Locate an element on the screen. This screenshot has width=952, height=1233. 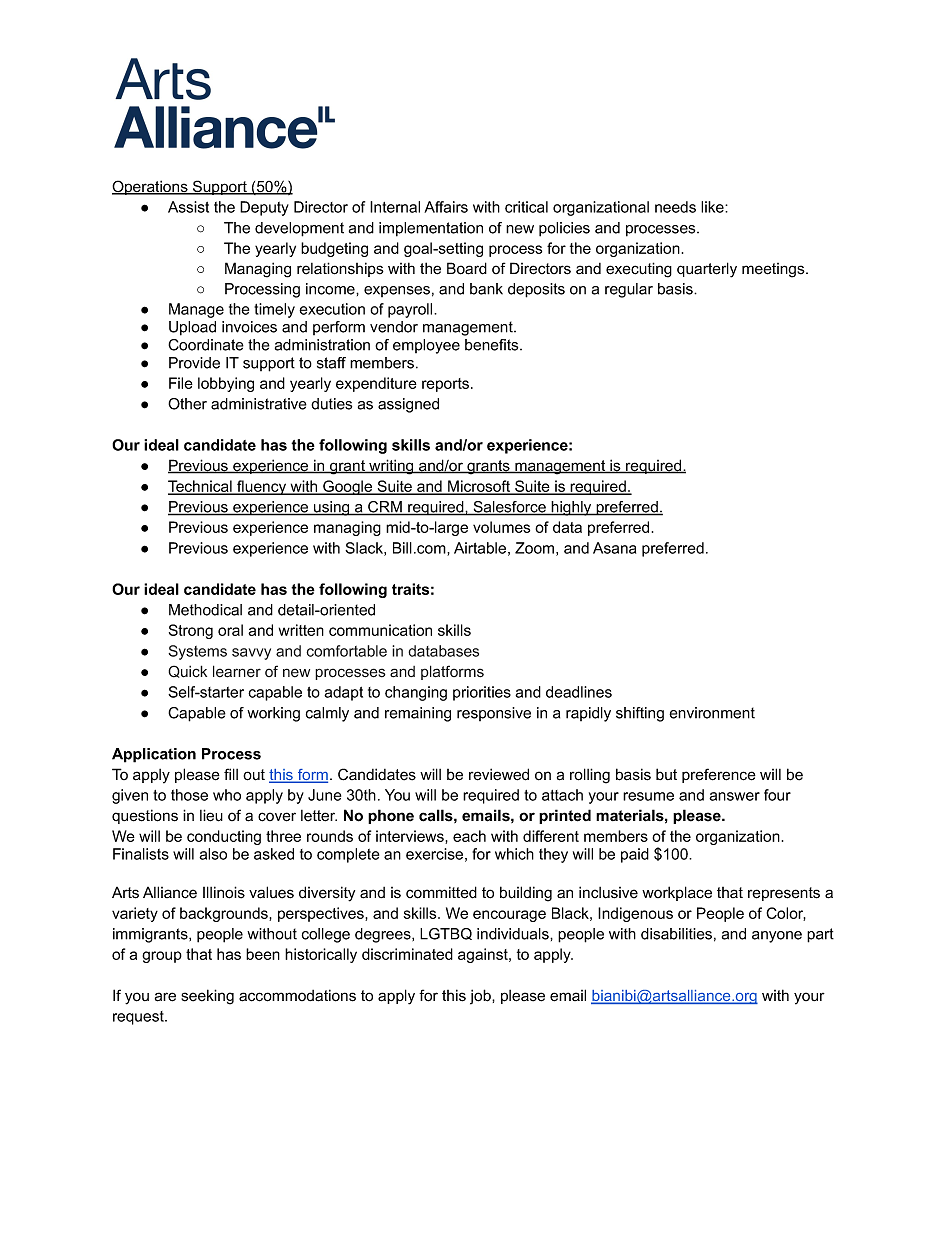
Asana is located at coordinates (614, 548).
